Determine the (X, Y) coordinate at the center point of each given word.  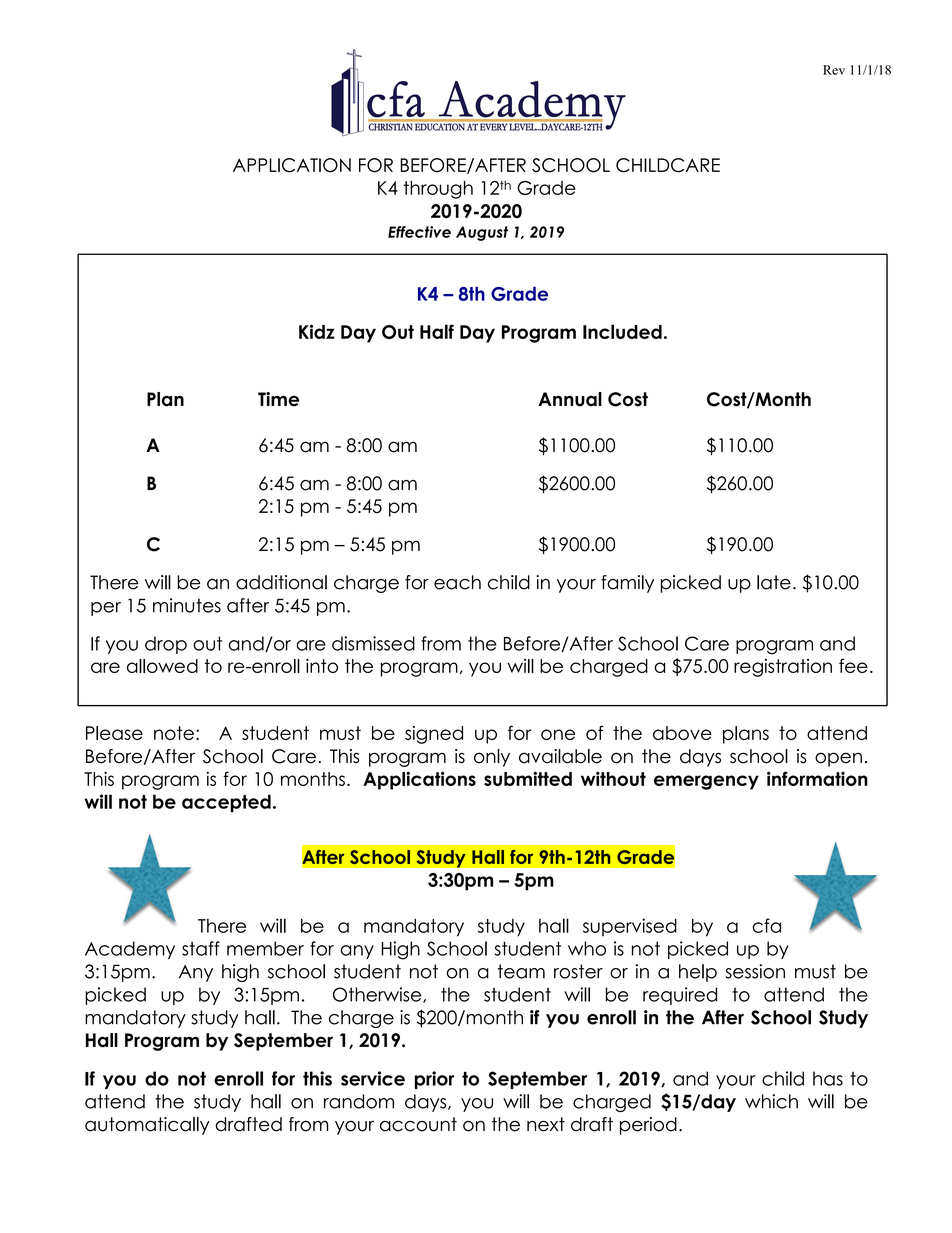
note (174, 733)
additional (281, 582)
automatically (147, 1126)
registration (783, 668)
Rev (834, 70)
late (774, 582)
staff (201, 948)
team (521, 971)
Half (437, 331)
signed (434, 735)
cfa (766, 925)
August (482, 233)
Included (622, 331)
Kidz (317, 331)
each (457, 582)
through (438, 190)
